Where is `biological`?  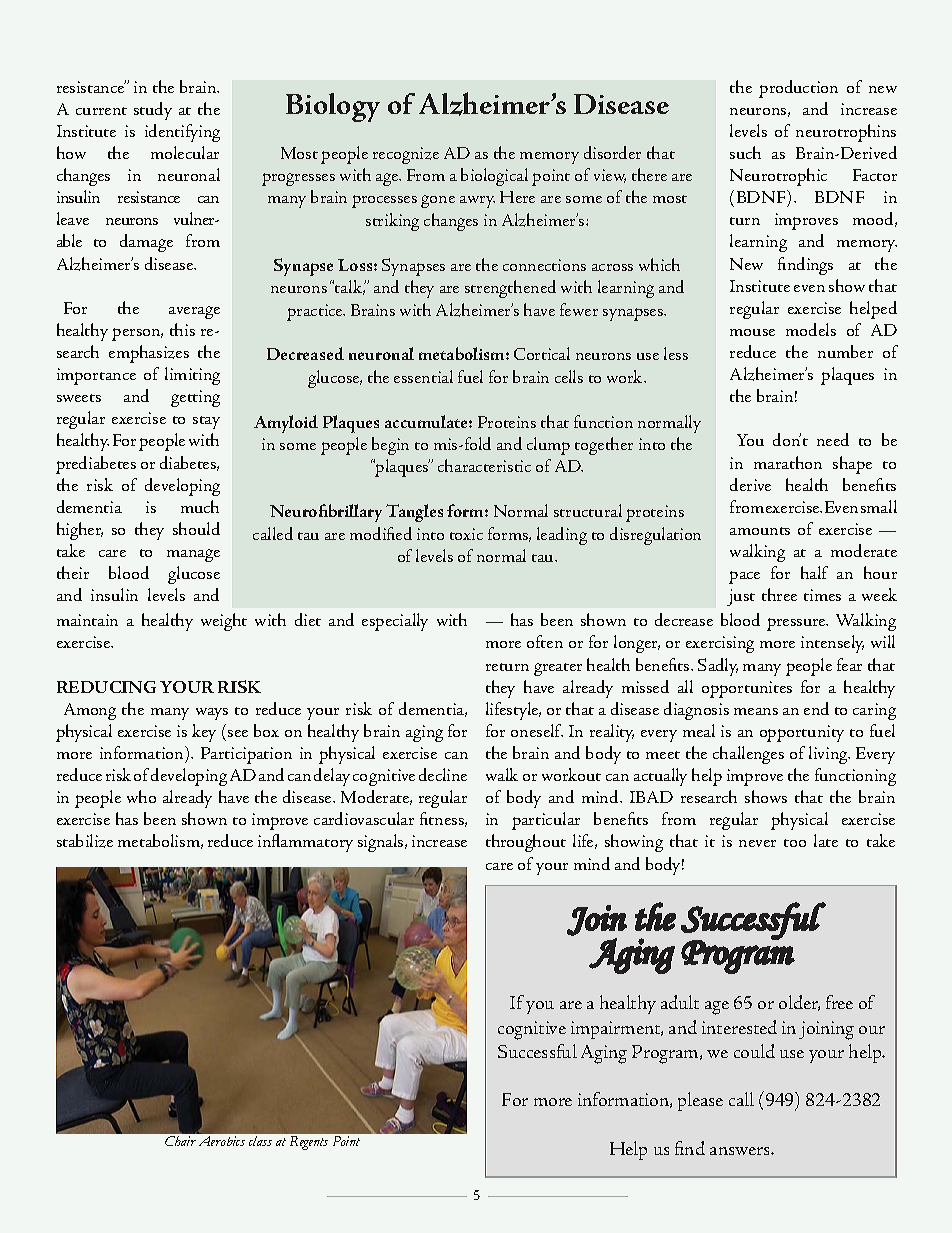
biological is located at coordinates (494, 177).
